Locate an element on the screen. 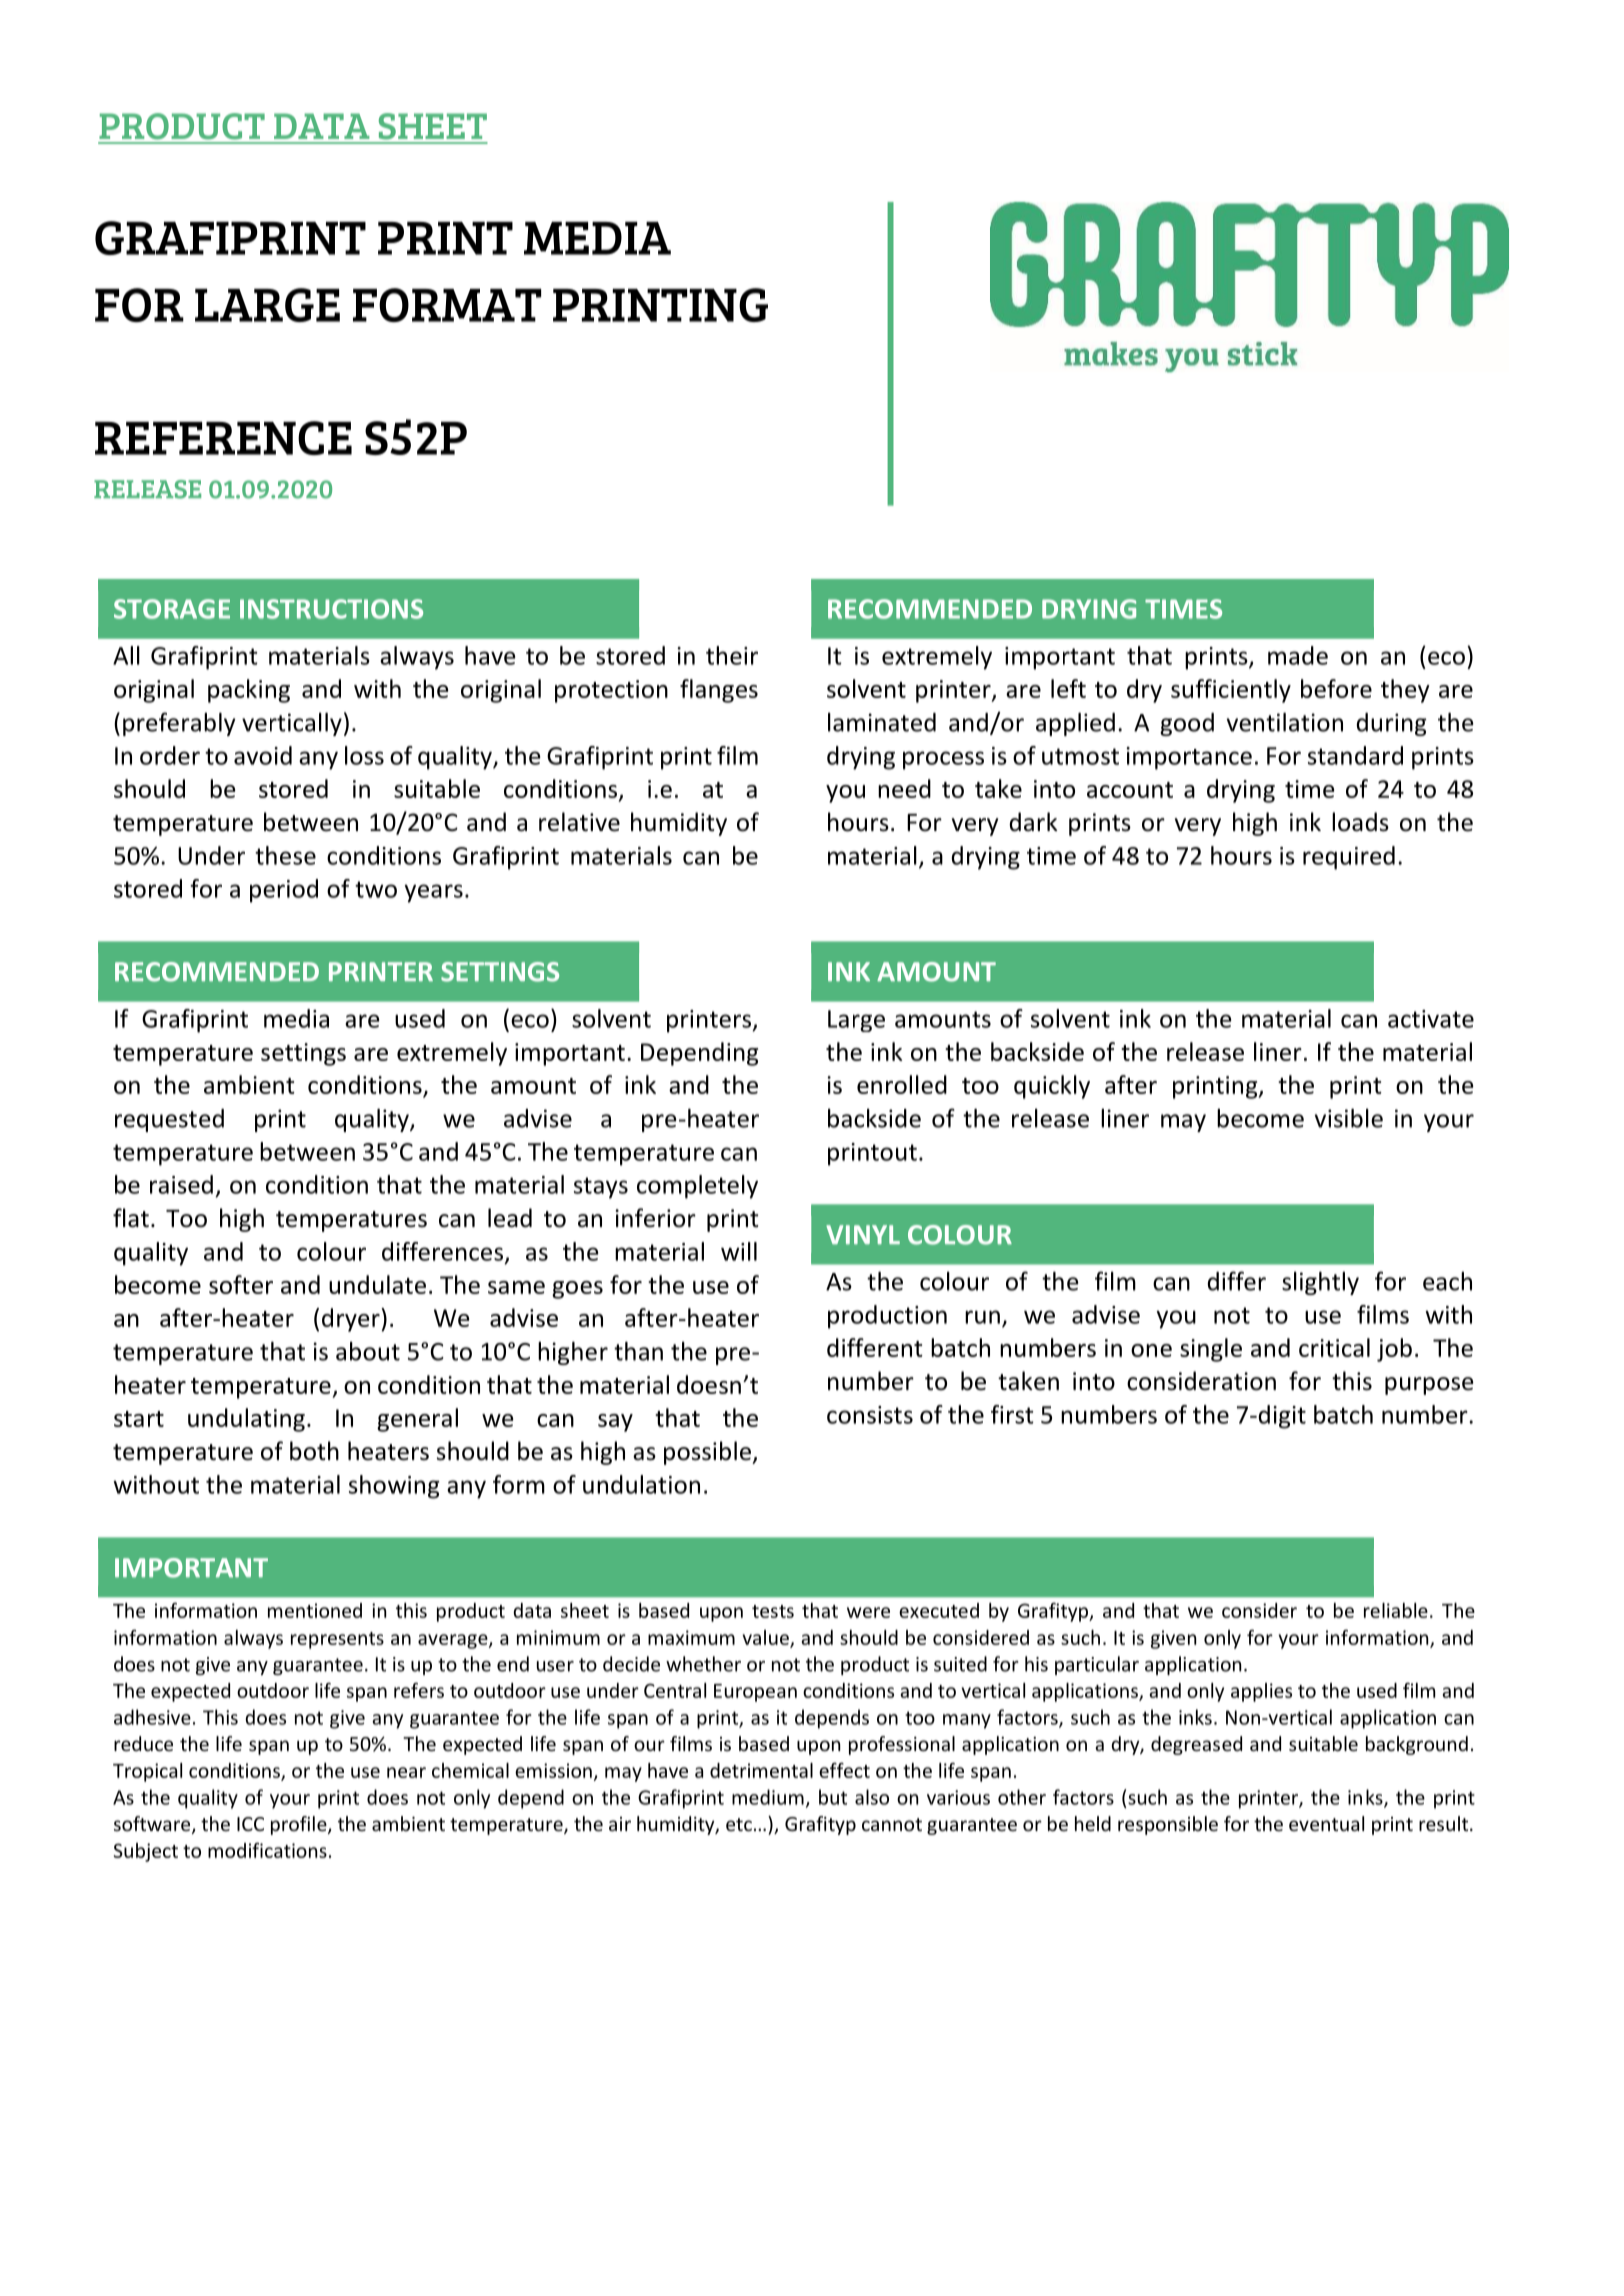 This screenshot has width=1624, height=2296. profile is located at coordinates (300, 1825).
